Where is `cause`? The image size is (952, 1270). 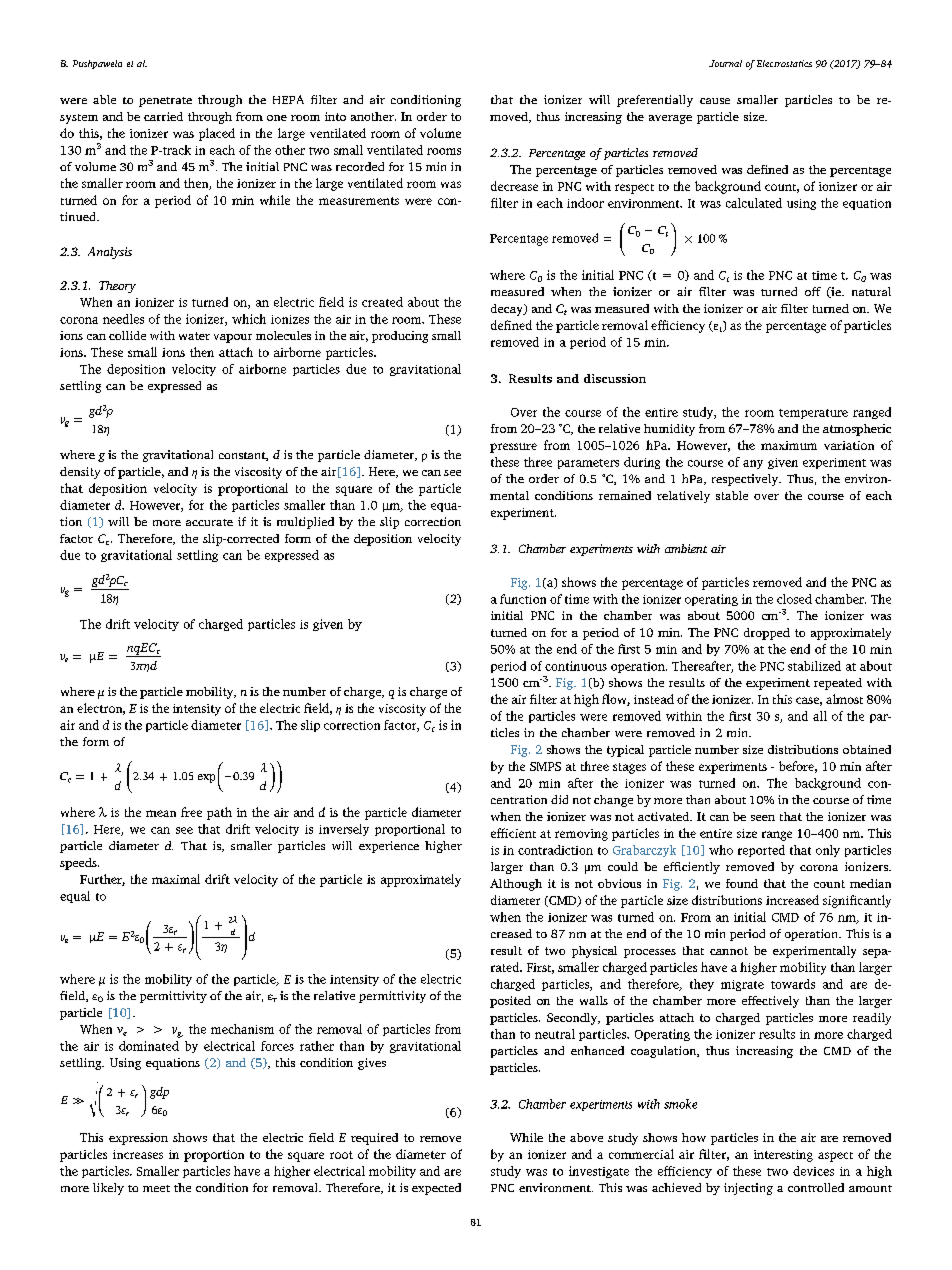
cause is located at coordinates (715, 101).
